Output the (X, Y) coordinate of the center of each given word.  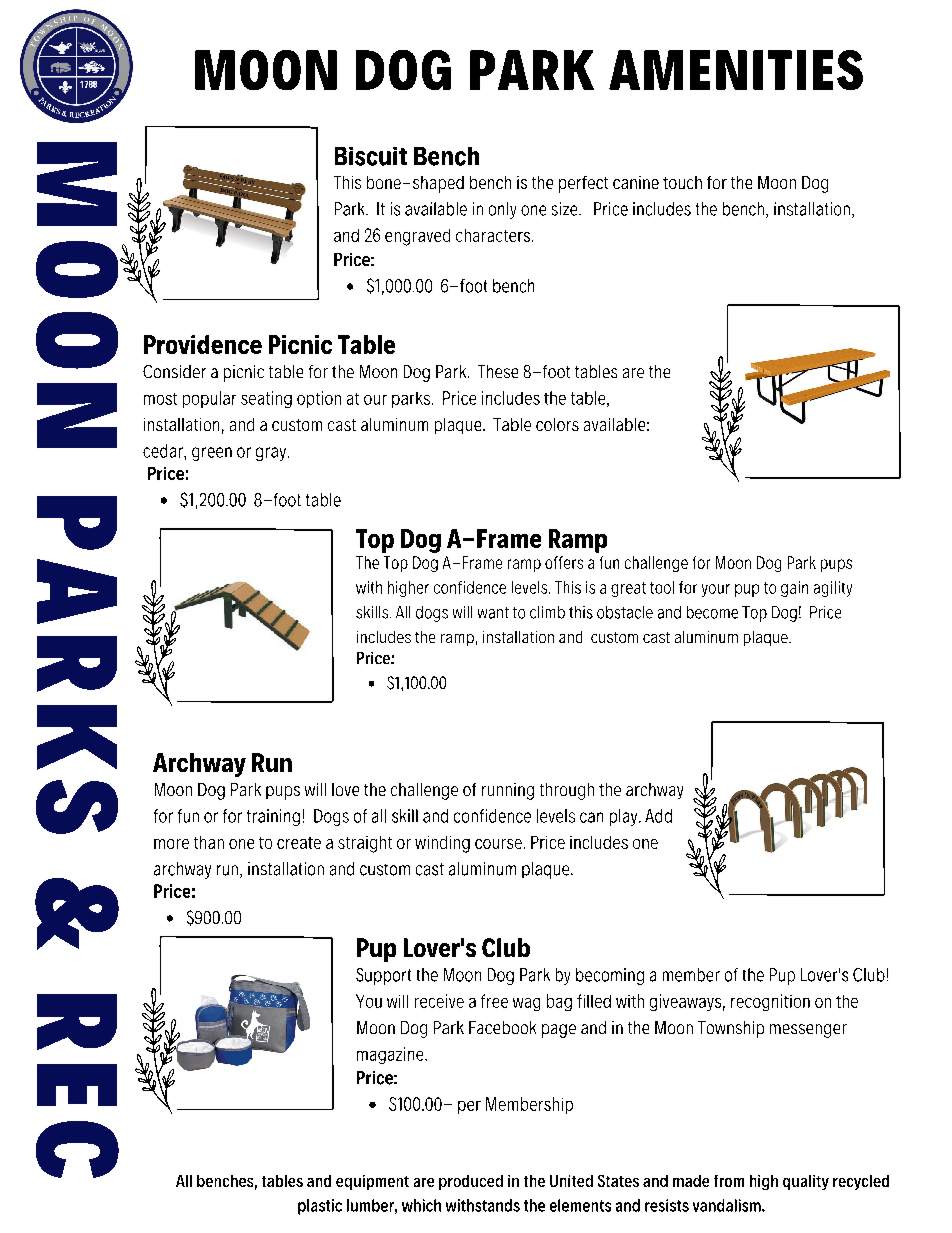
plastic (320, 1207)
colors (557, 424)
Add (658, 816)
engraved (417, 237)
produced (471, 1182)
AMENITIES (736, 70)
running (508, 791)
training (273, 817)
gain (794, 589)
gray (272, 454)
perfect (583, 184)
